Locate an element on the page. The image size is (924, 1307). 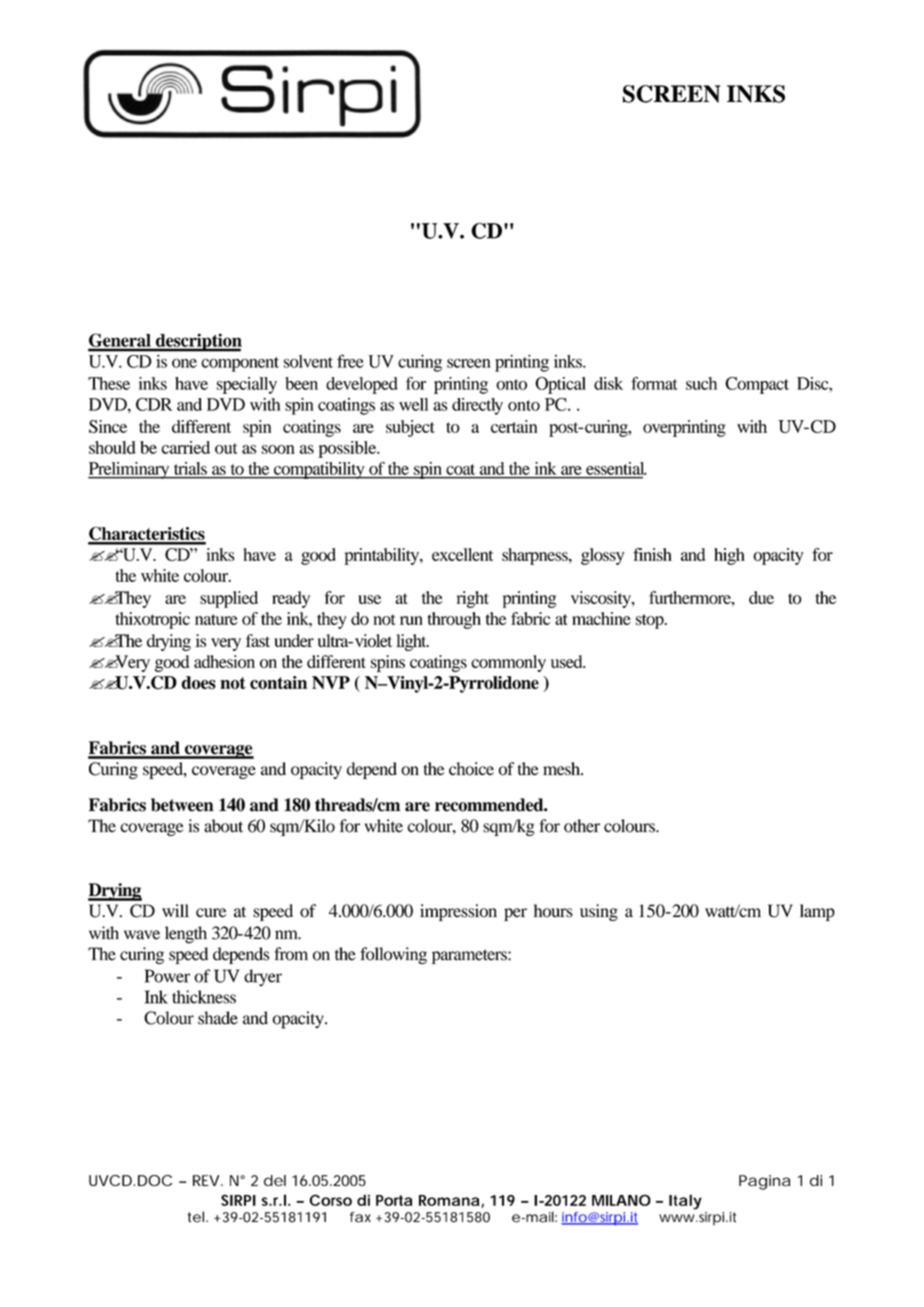
other is located at coordinates (582, 826).
